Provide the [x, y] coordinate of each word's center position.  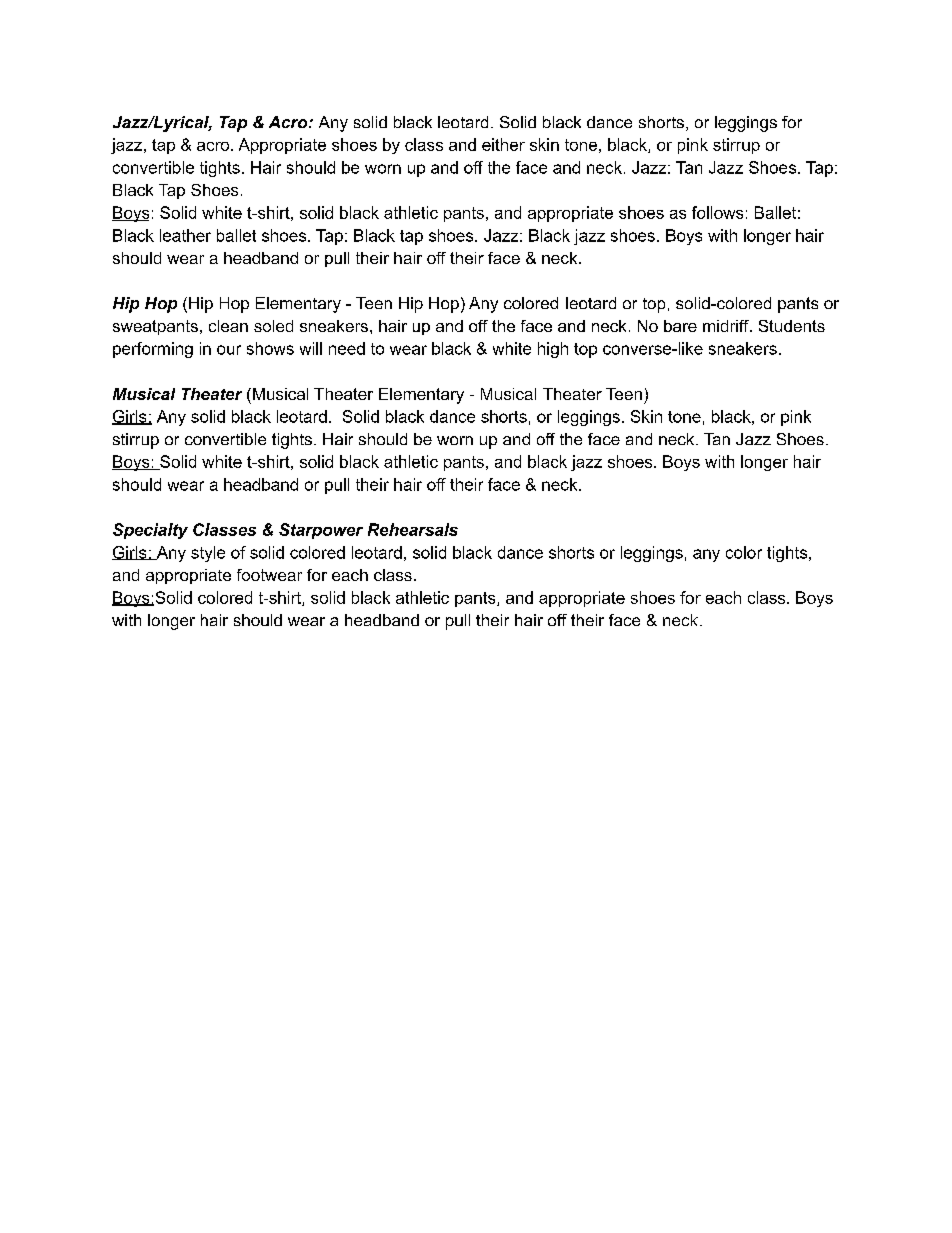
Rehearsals [413, 529]
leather [185, 235]
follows [717, 212]
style [208, 554]
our [229, 350]
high [553, 350]
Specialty [150, 531]
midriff [727, 326]
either [503, 144]
